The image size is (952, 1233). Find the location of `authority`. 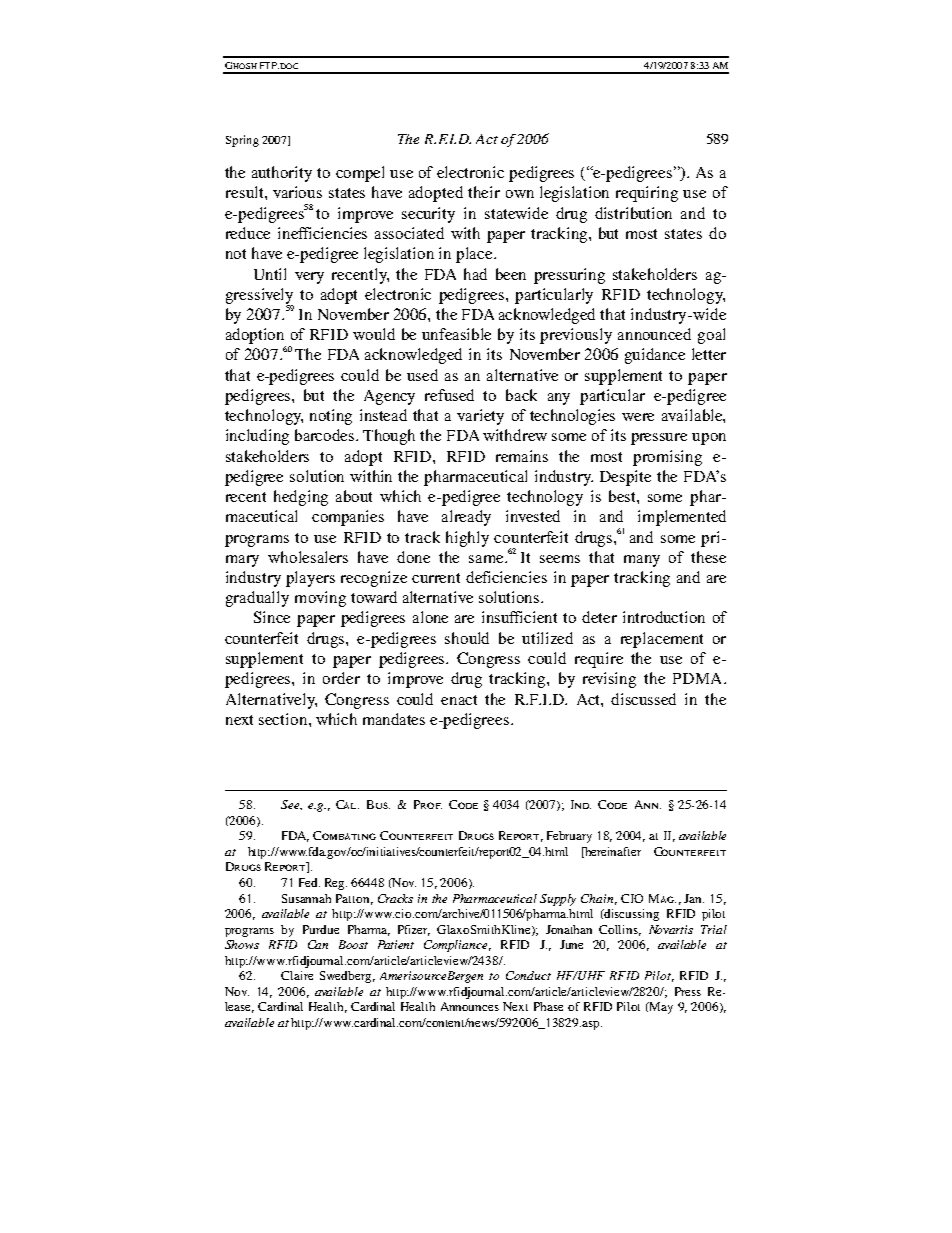

authority is located at coordinates (282, 174).
